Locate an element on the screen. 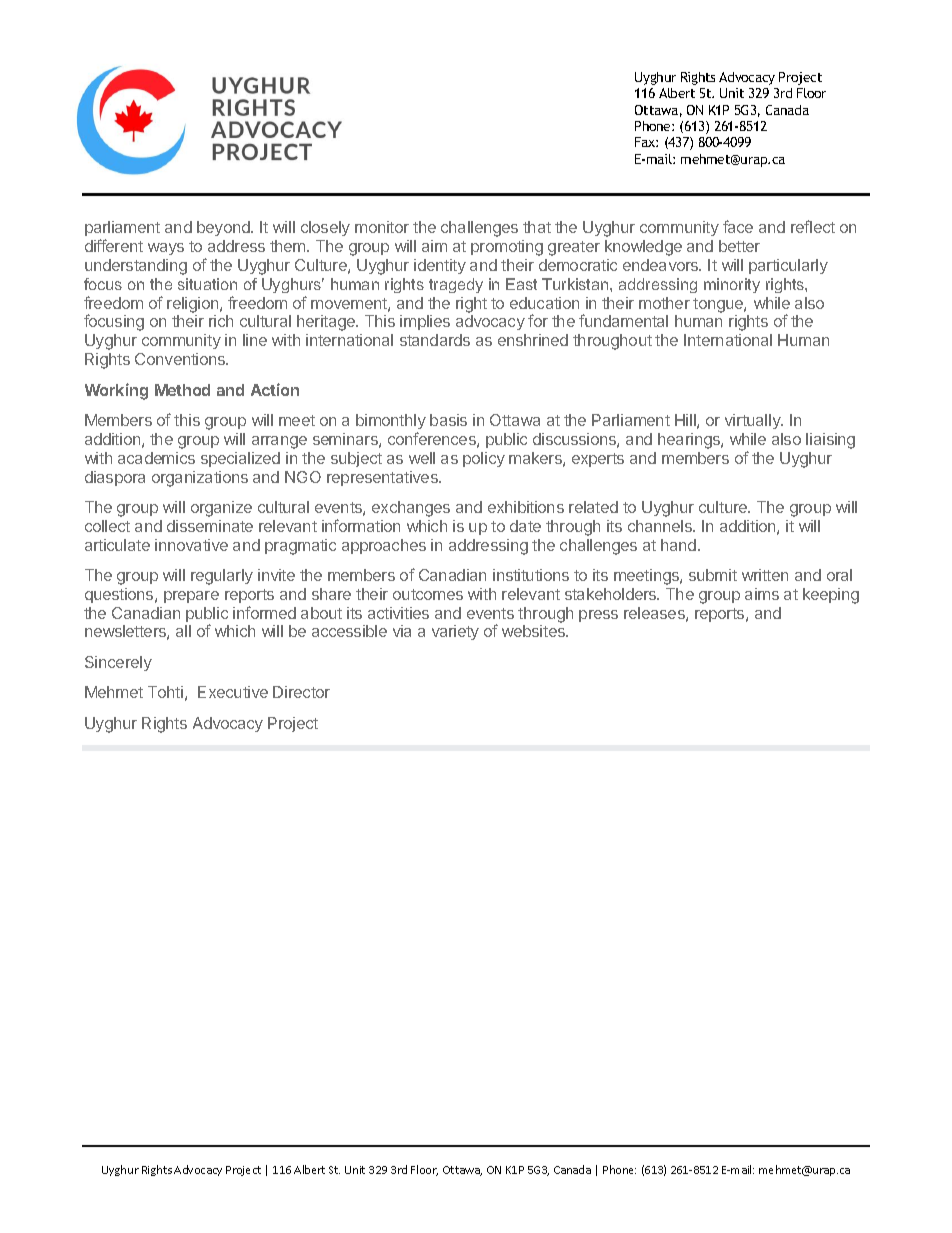 This screenshot has width=952, height=1233. Executive is located at coordinates (233, 692).
